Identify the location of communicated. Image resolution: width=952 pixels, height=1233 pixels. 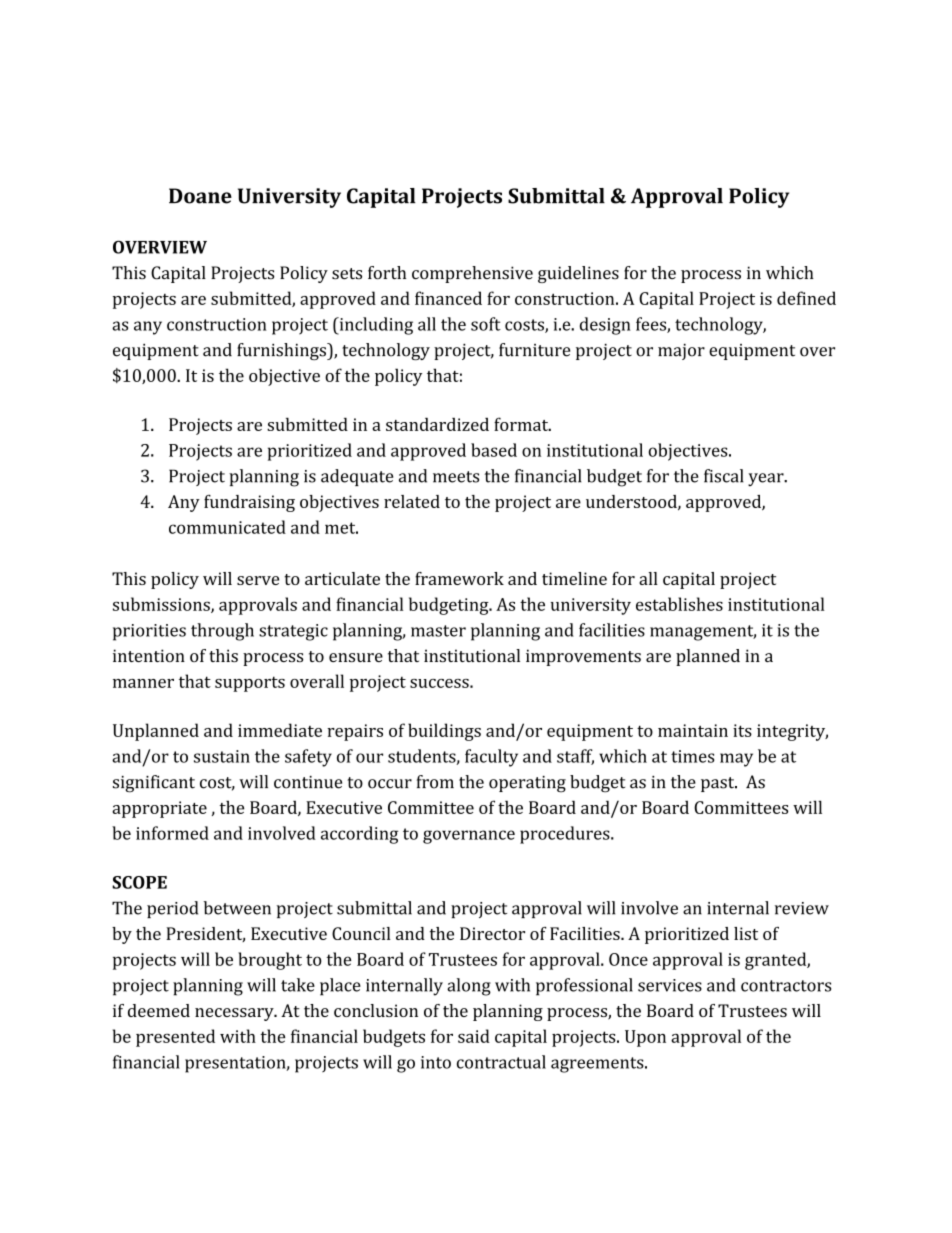
(227, 527).
